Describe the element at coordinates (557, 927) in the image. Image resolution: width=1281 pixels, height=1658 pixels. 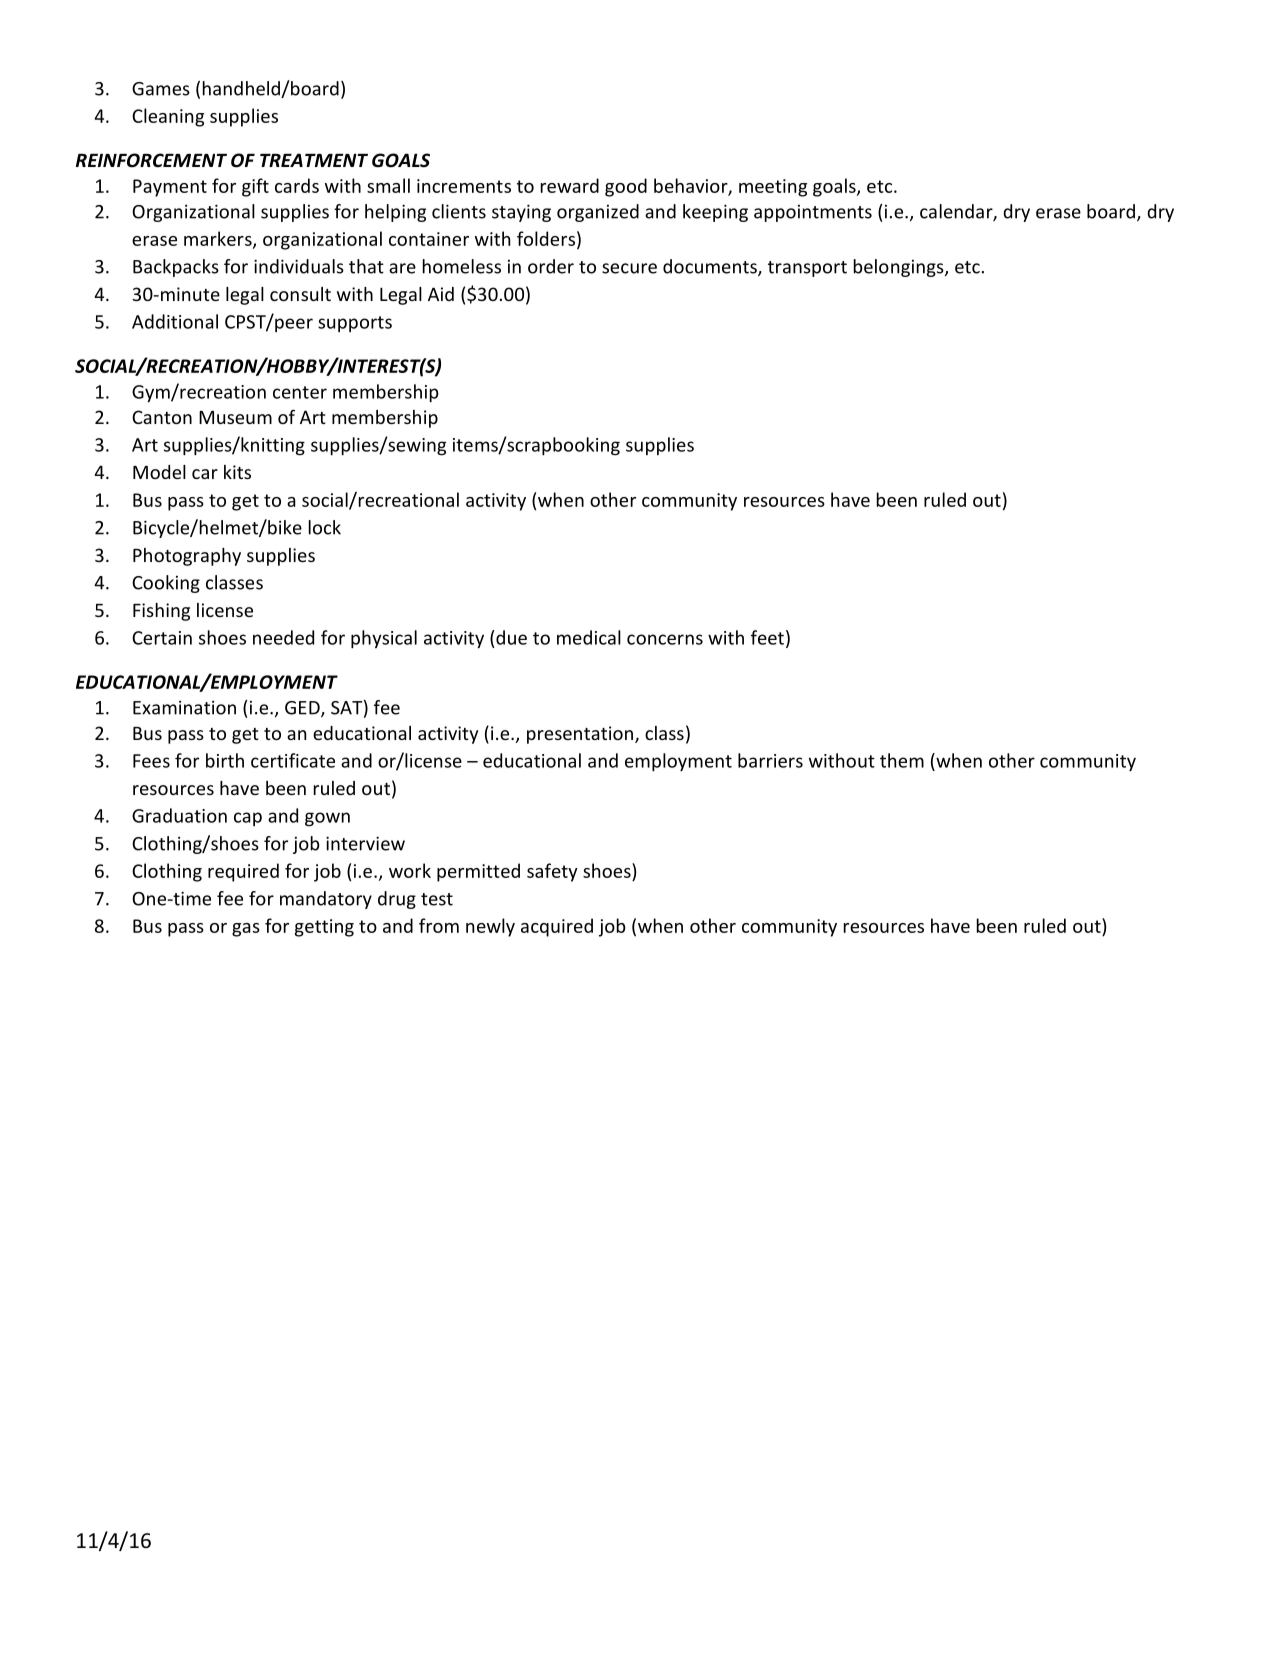
I see `acquired` at that location.
